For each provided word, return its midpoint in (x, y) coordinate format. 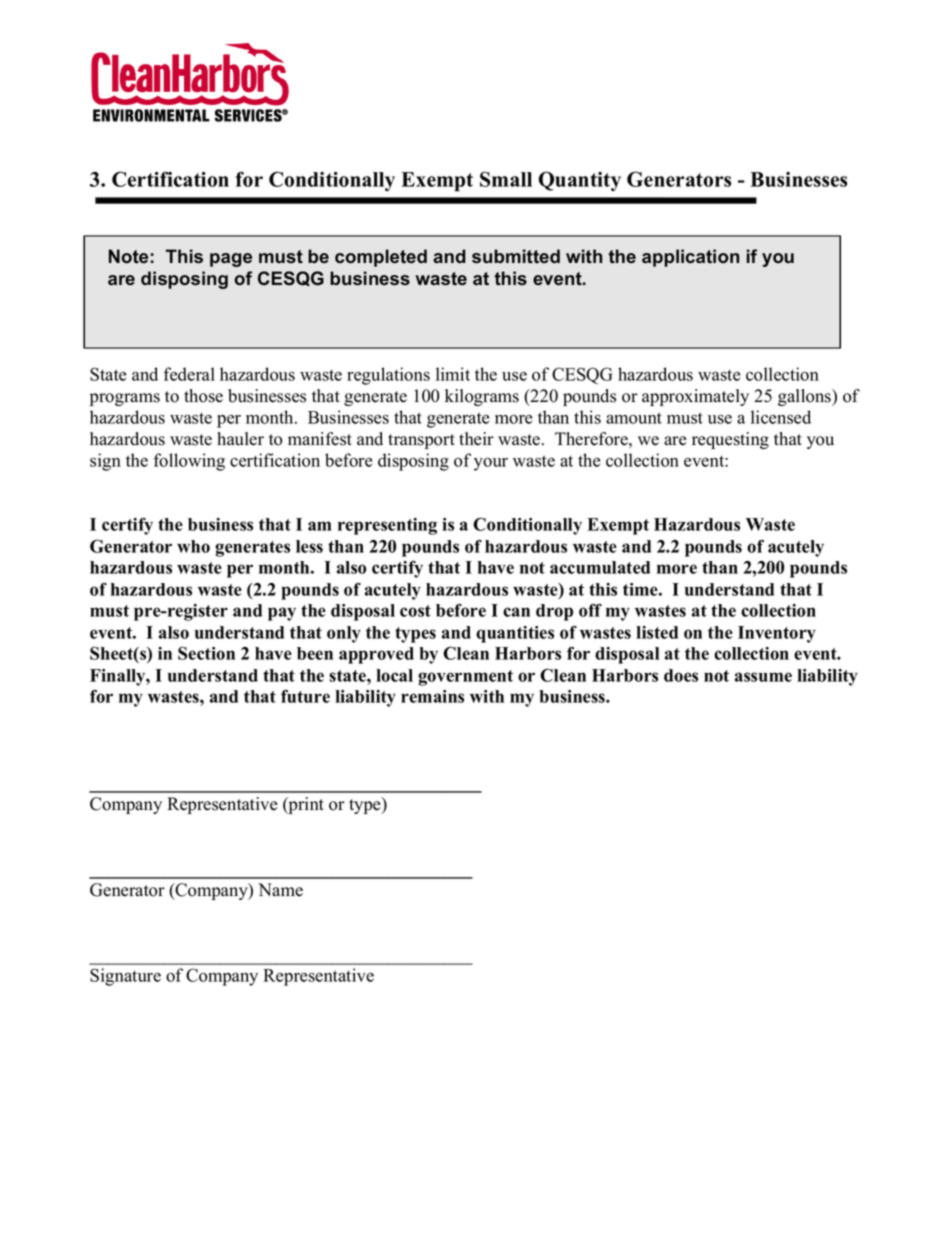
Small (506, 179)
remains (432, 696)
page (231, 260)
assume (763, 677)
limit (453, 374)
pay (282, 614)
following (189, 462)
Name (280, 890)
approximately (695, 397)
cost (415, 611)
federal (189, 374)
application (690, 258)
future (305, 696)
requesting (730, 440)
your (491, 464)
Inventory (777, 634)
